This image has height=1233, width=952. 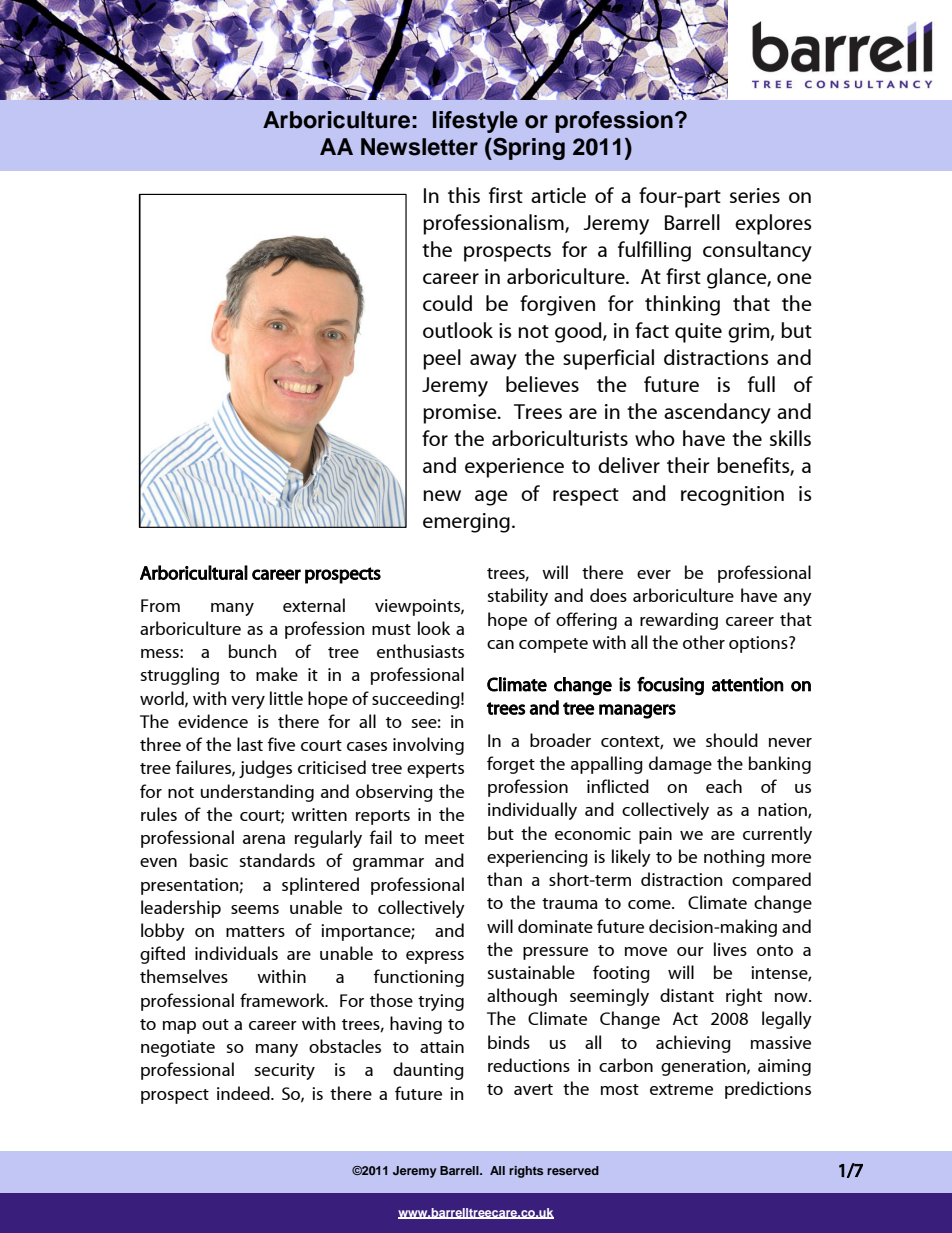 I want to click on peel, so click(x=442, y=359).
